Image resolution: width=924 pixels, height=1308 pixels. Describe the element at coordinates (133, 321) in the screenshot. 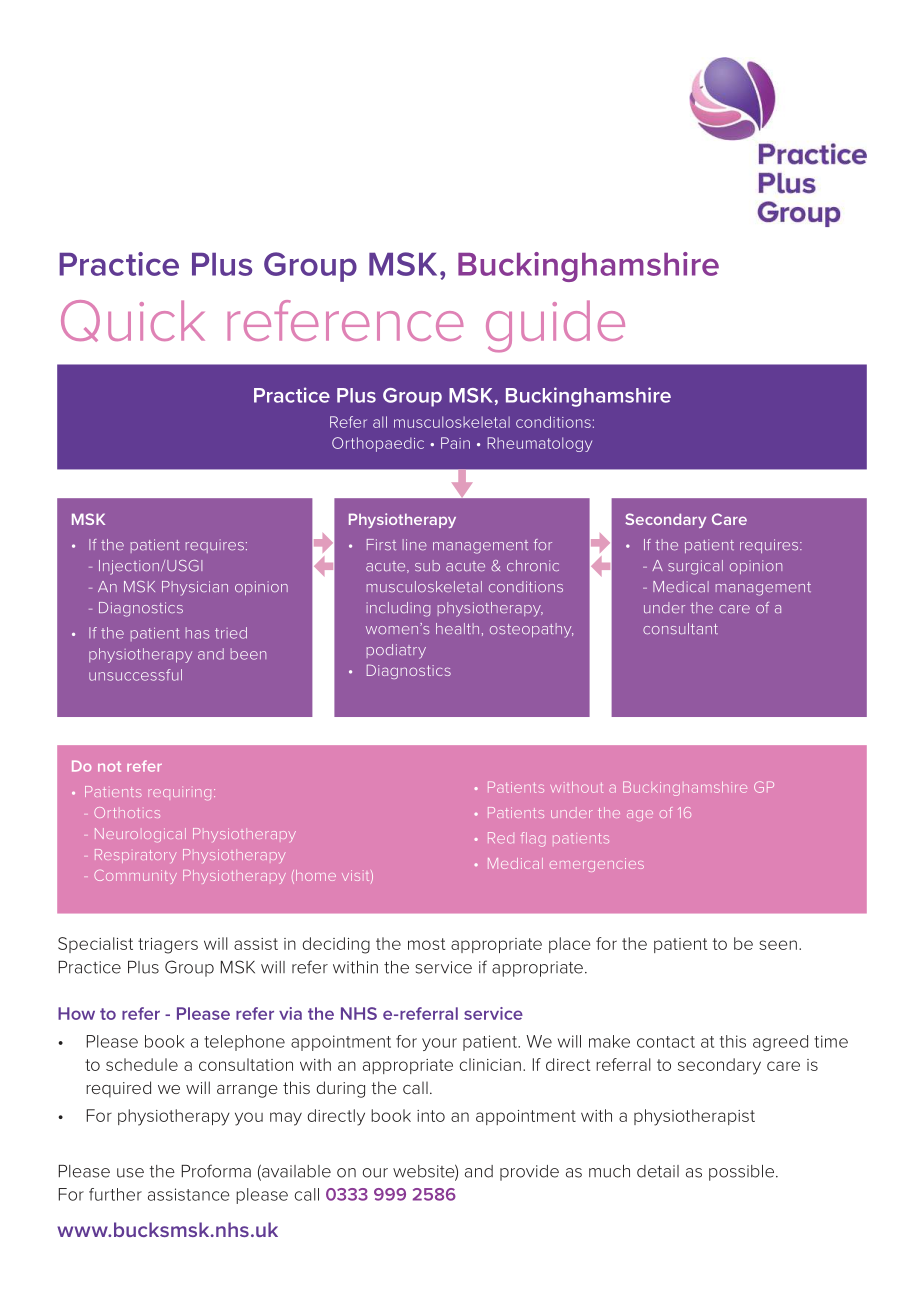

I see `Quick` at that location.
